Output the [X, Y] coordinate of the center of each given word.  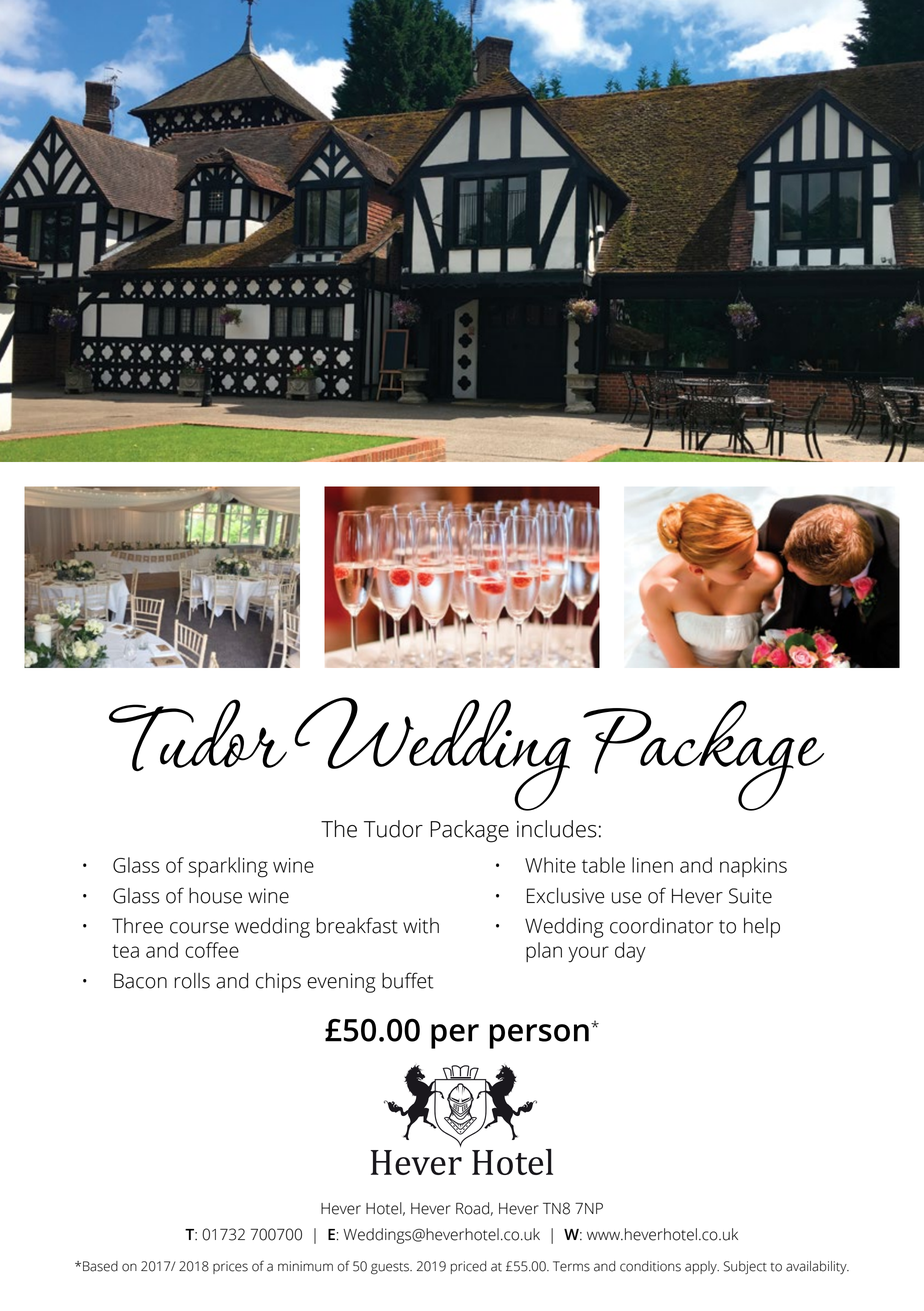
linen [652, 865]
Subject [745, 1267]
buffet [408, 980]
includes [557, 829]
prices [230, 1267]
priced [468, 1267]
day [630, 952]
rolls [192, 981]
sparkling [228, 867]
